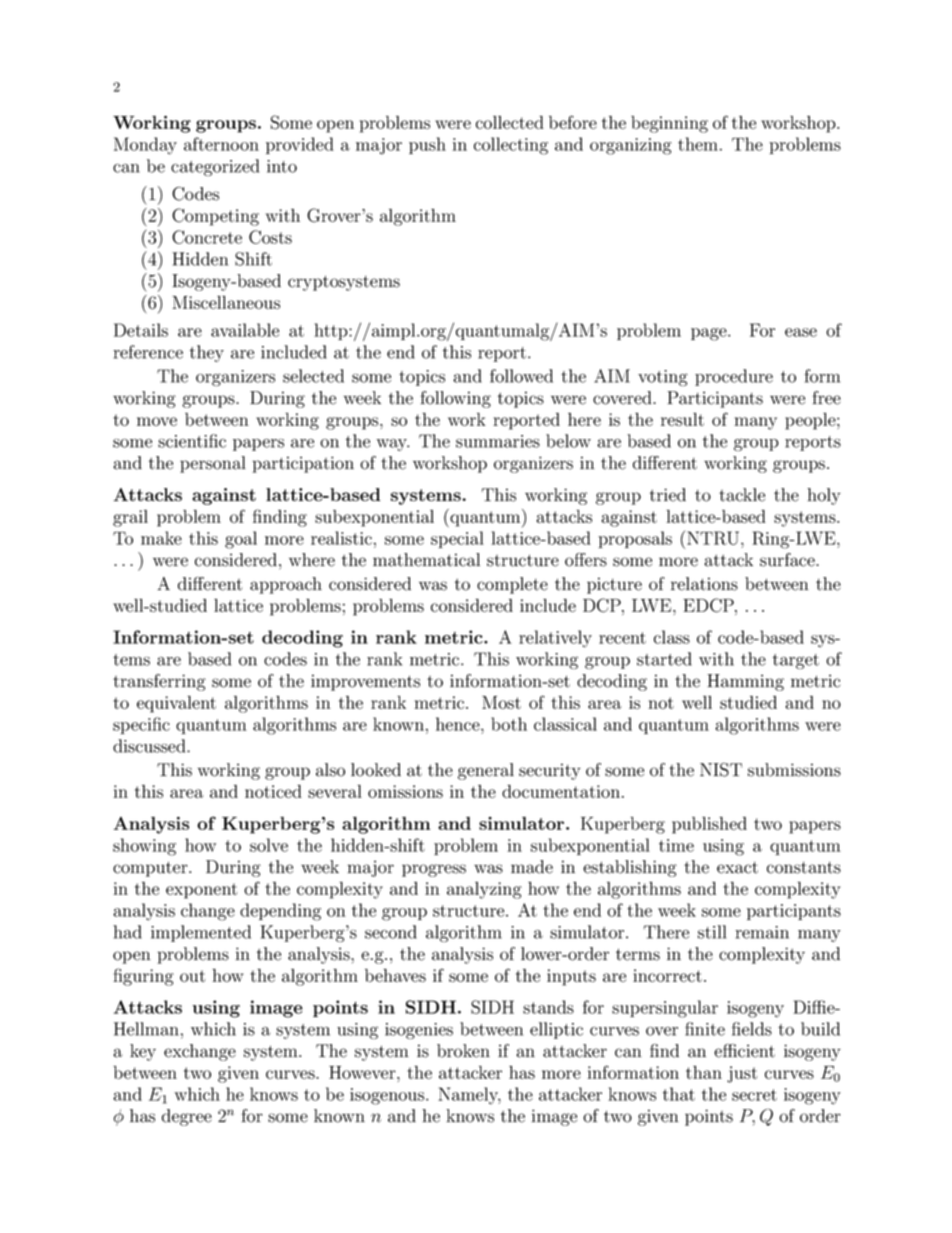 The image size is (952, 1233). Describe the element at coordinates (754, 1095) in the document. I see `secret` at that location.
